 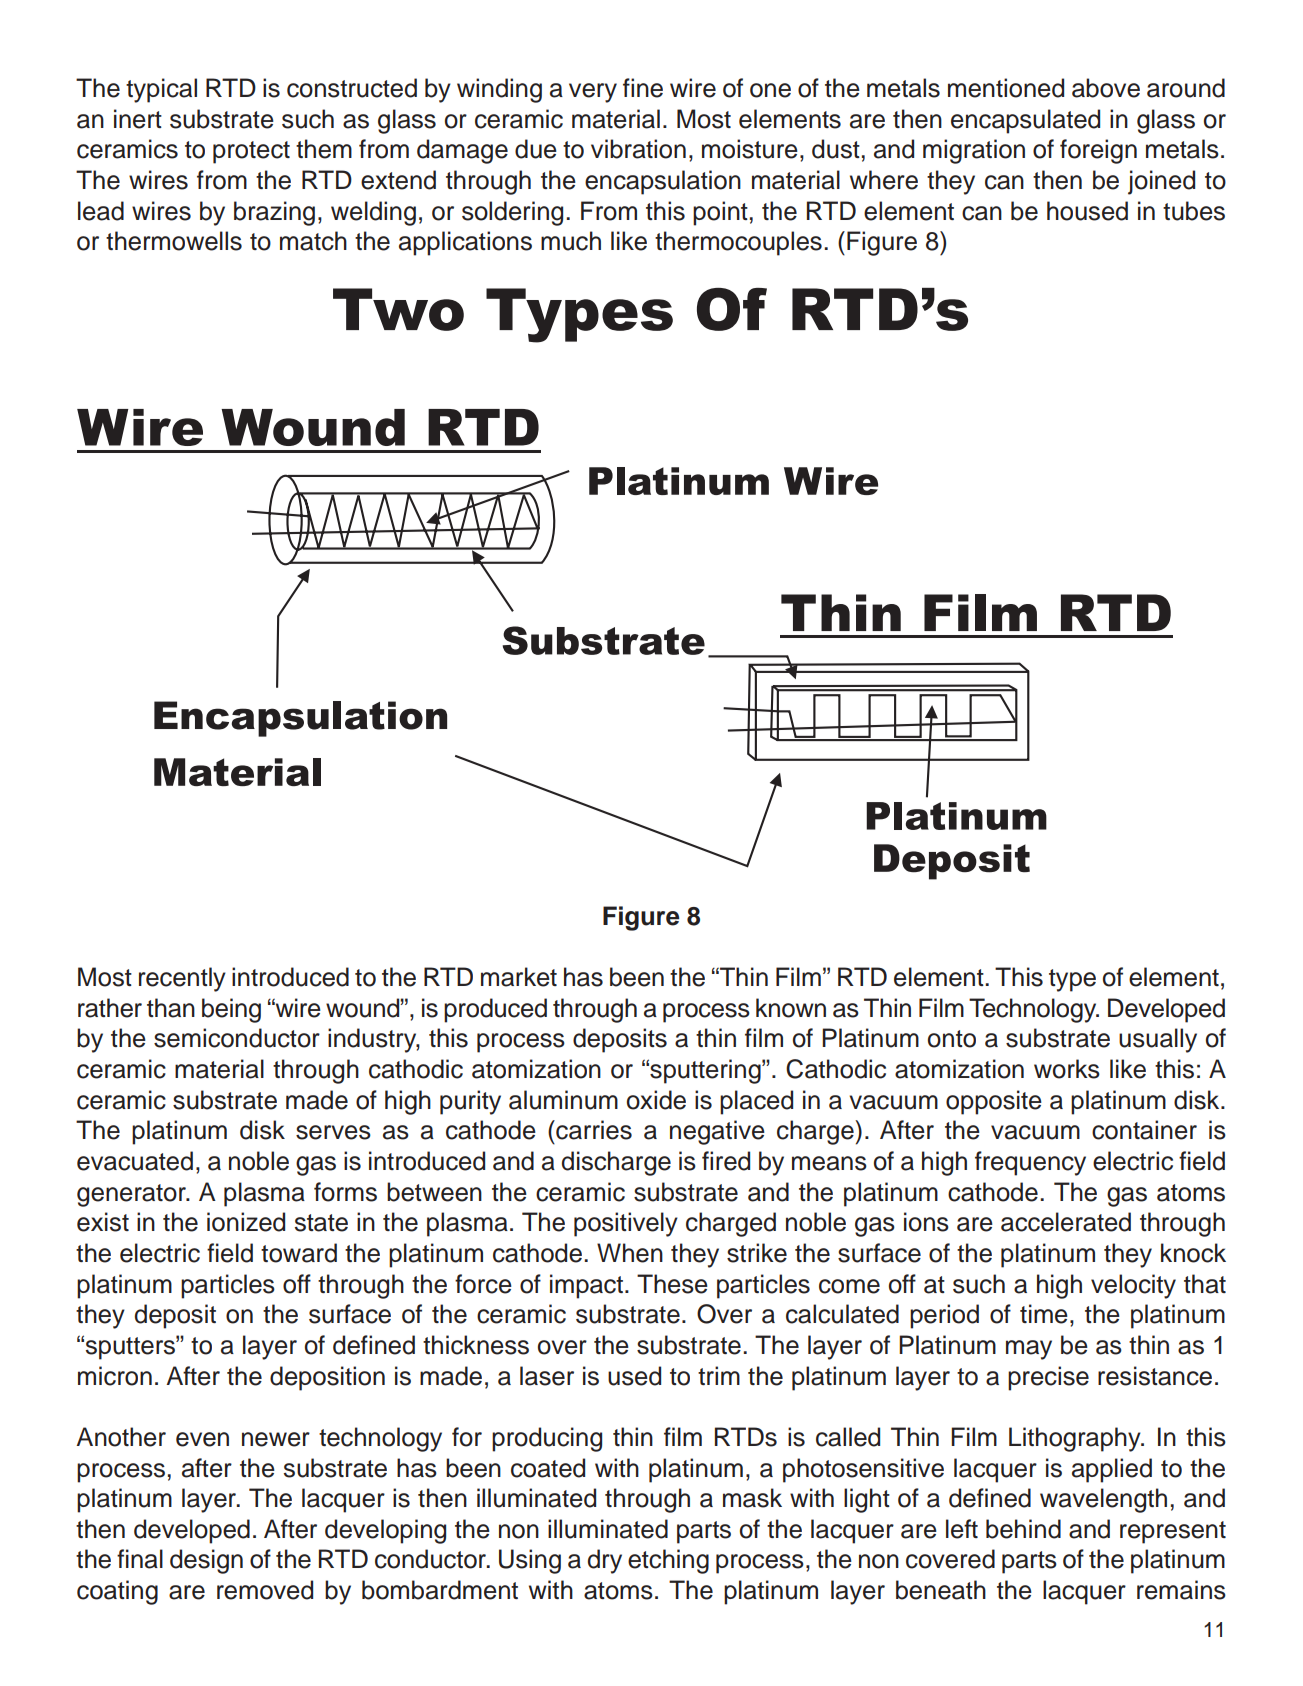 I want to click on vibration, so click(x=638, y=149).
